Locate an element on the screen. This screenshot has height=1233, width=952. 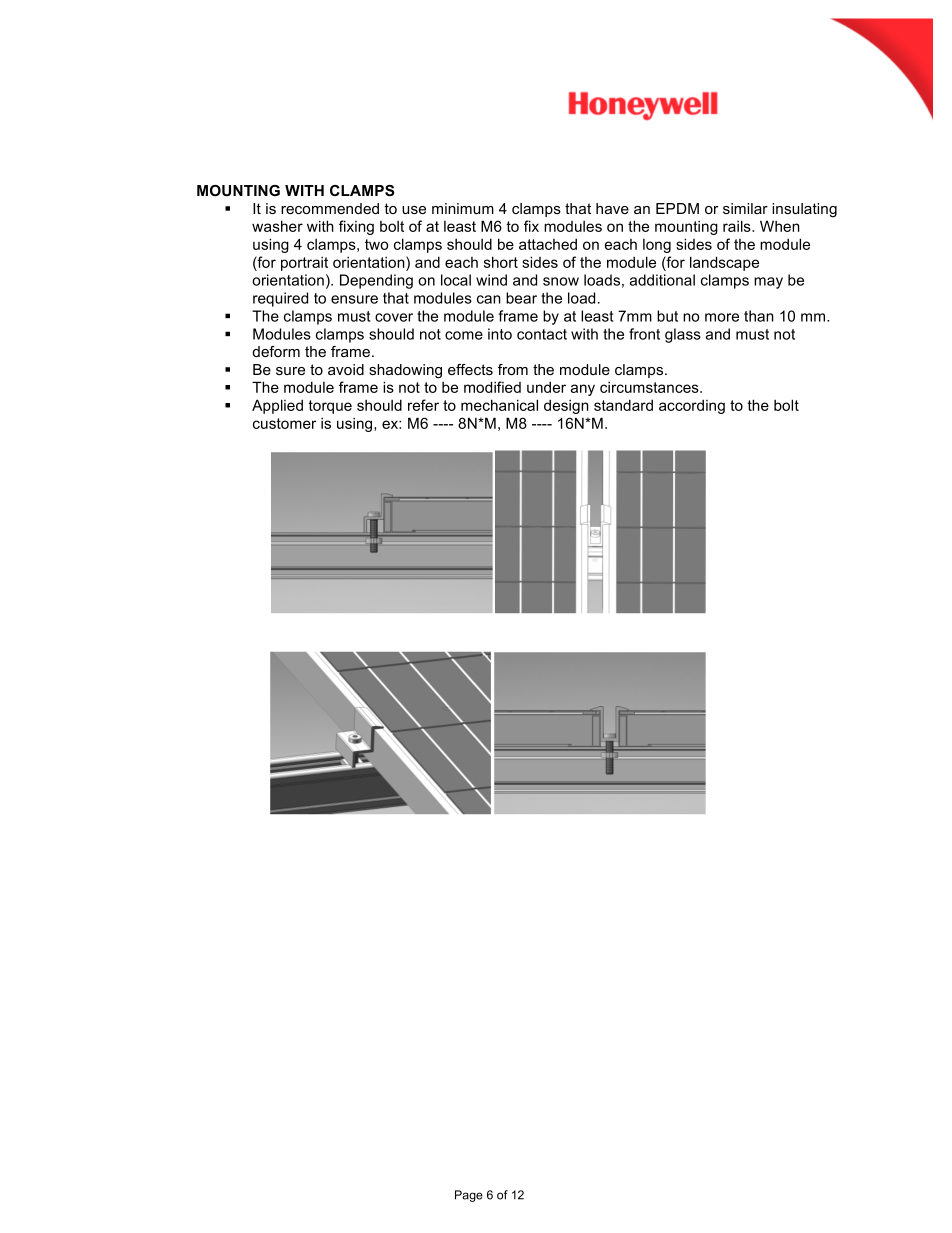
Page is located at coordinates (469, 1196).
